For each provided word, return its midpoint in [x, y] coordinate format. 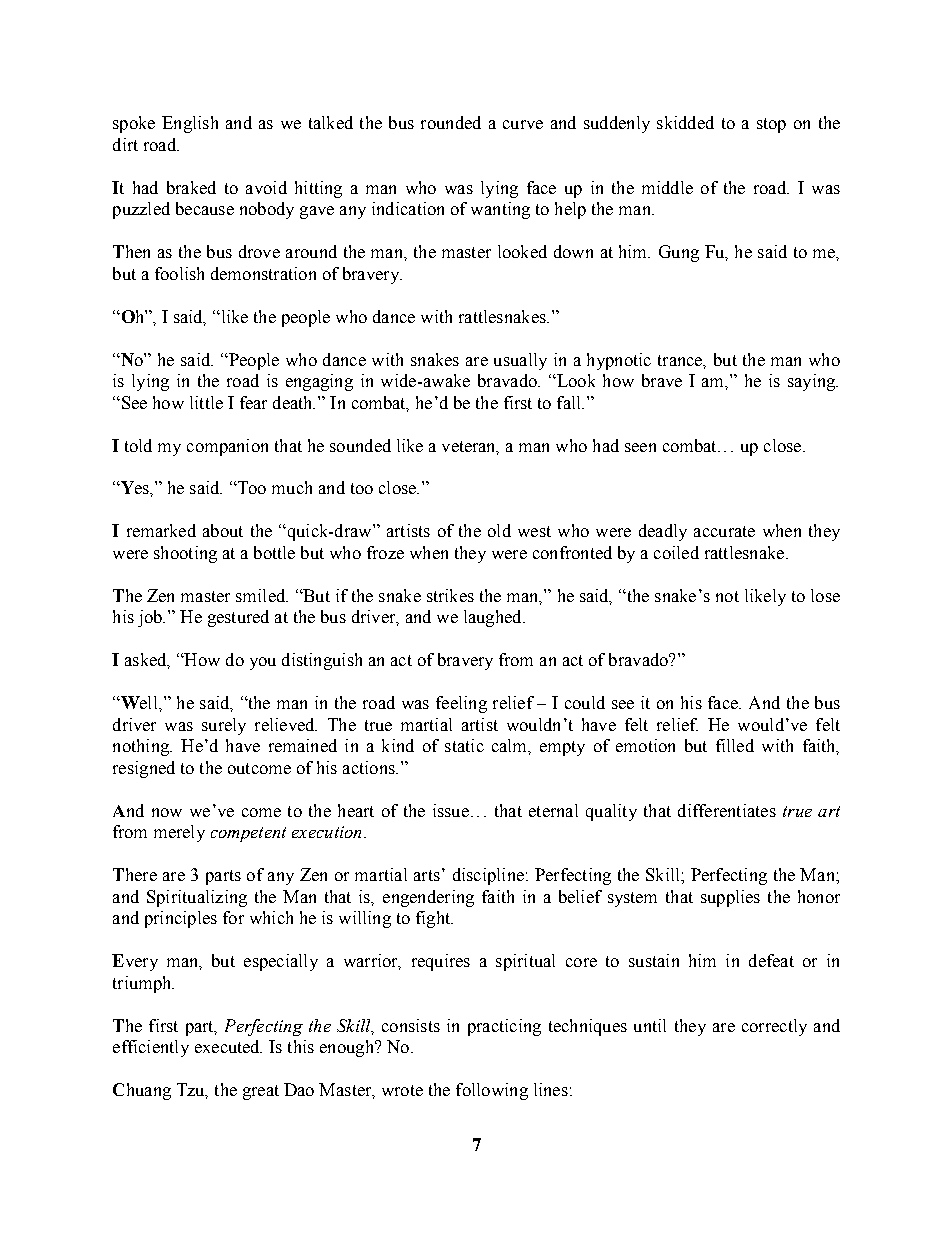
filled [735, 745]
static [464, 745]
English [190, 124]
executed [228, 1046]
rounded [451, 122]
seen [640, 447]
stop [771, 125]
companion [227, 447]
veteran [470, 447]
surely [224, 726]
